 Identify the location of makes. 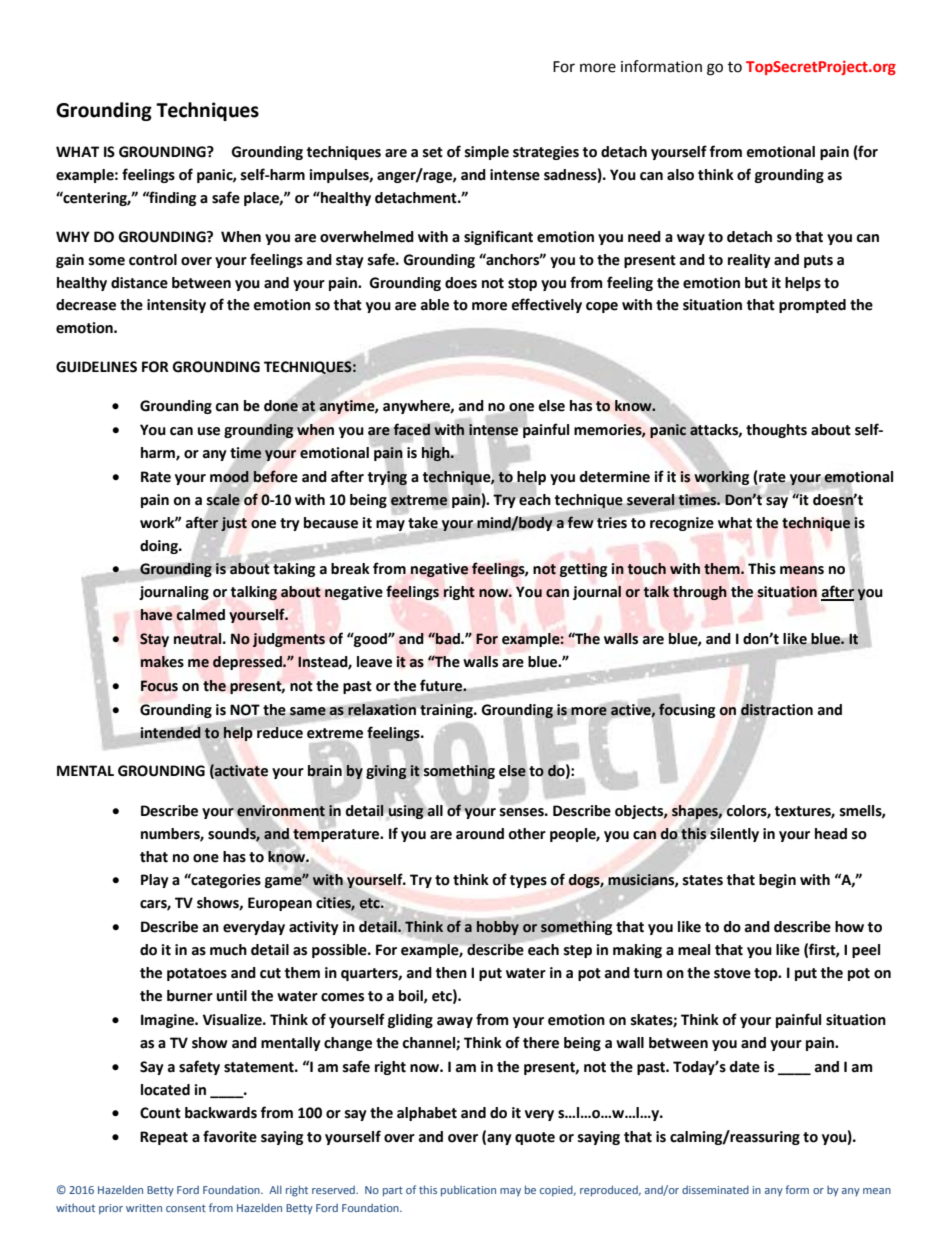
(162, 662).
